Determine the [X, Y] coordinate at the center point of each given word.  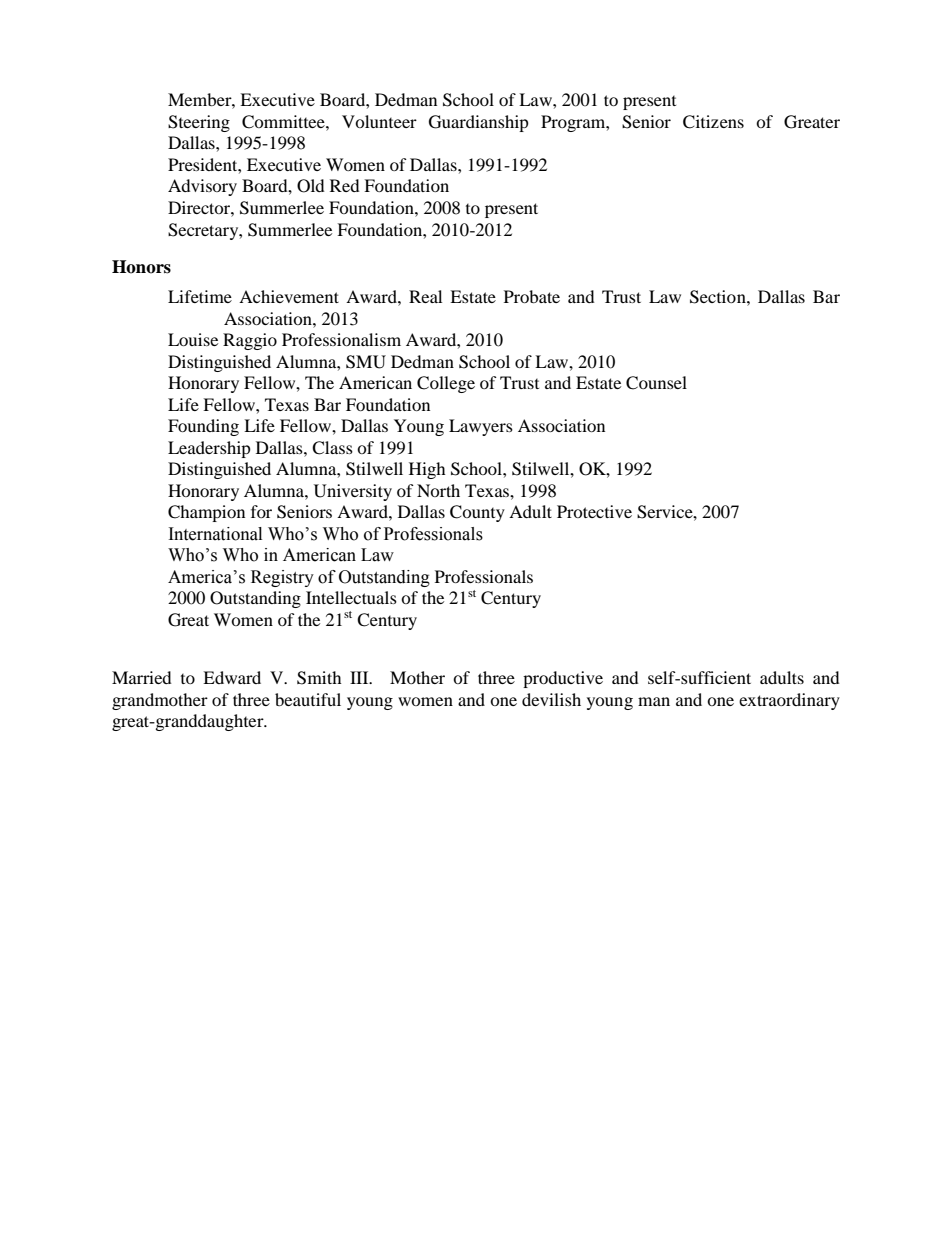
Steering [199, 123]
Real [425, 296]
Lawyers [481, 427]
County [477, 513]
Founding [203, 427]
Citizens [713, 122]
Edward [232, 677]
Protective [594, 511]
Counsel [656, 383]
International [215, 534]
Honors [141, 267]
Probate [532, 296]
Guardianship [479, 123]
